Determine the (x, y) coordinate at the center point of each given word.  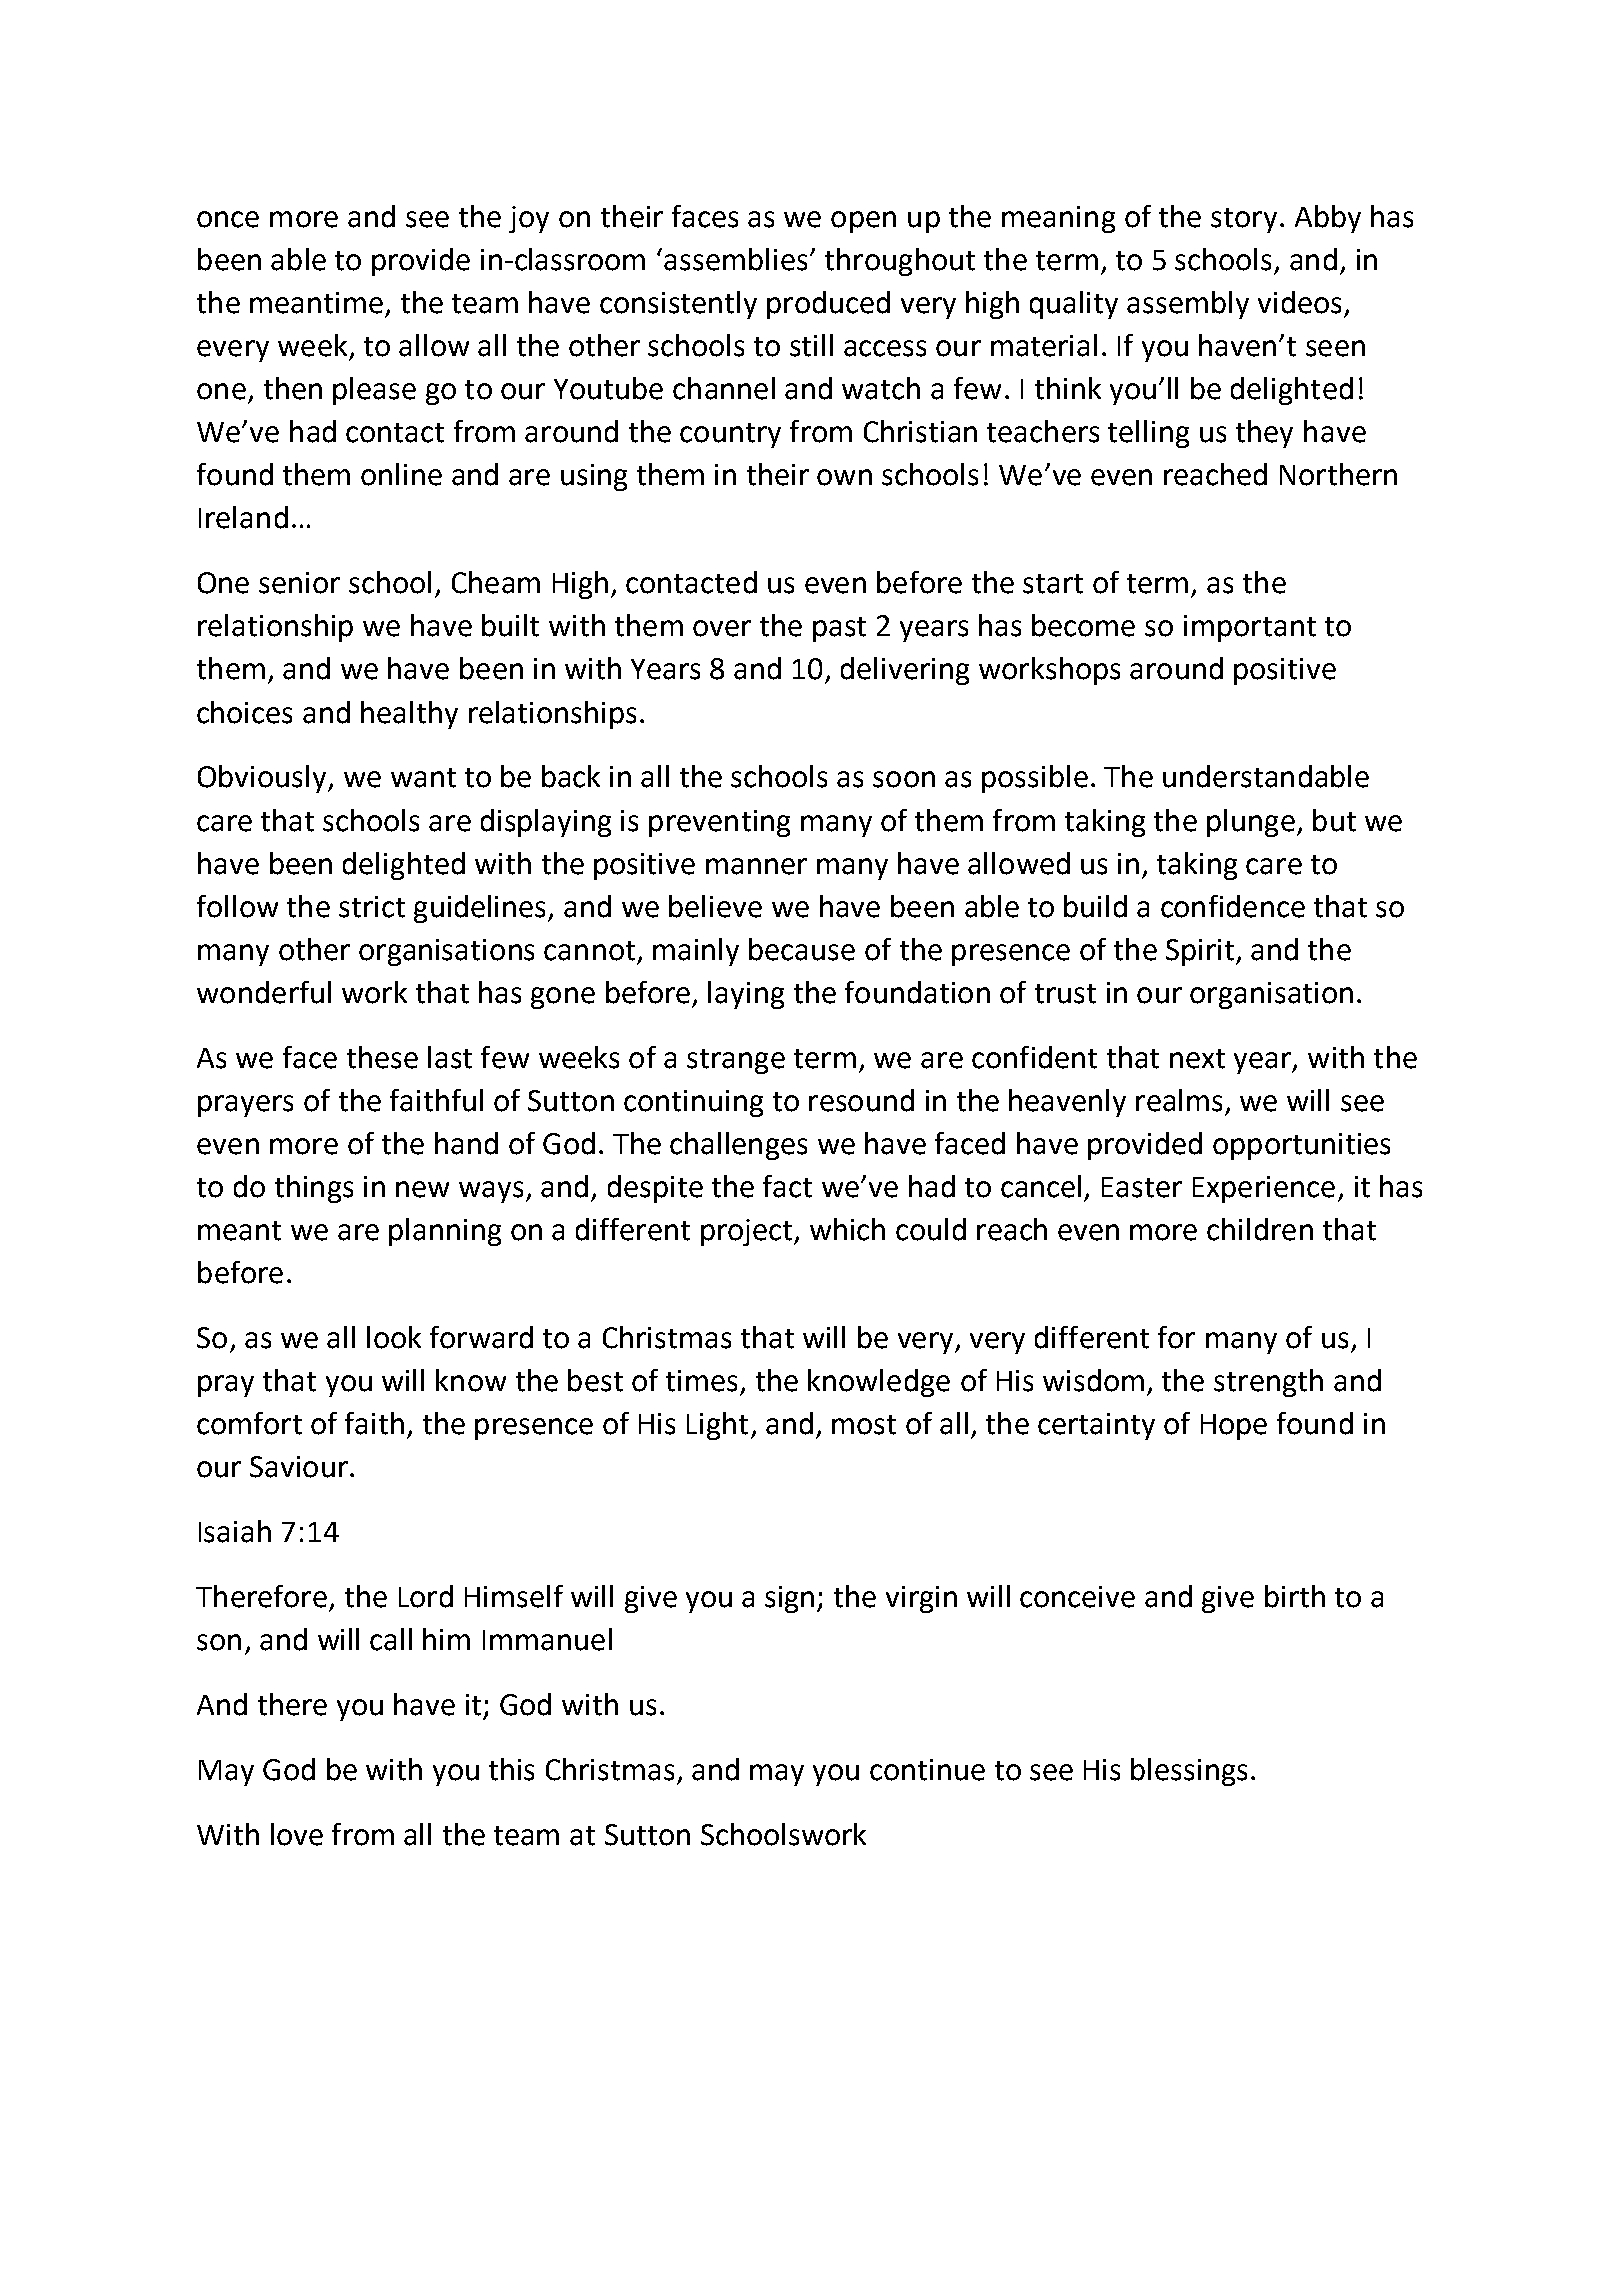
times (701, 1381)
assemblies (735, 259)
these (382, 1057)
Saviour (299, 1467)
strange (736, 1061)
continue (927, 1770)
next (1197, 1059)
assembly (1188, 305)
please (374, 391)
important (1250, 628)
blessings (1189, 1772)
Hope (1234, 1427)
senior (299, 583)
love (297, 1834)
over (722, 628)
